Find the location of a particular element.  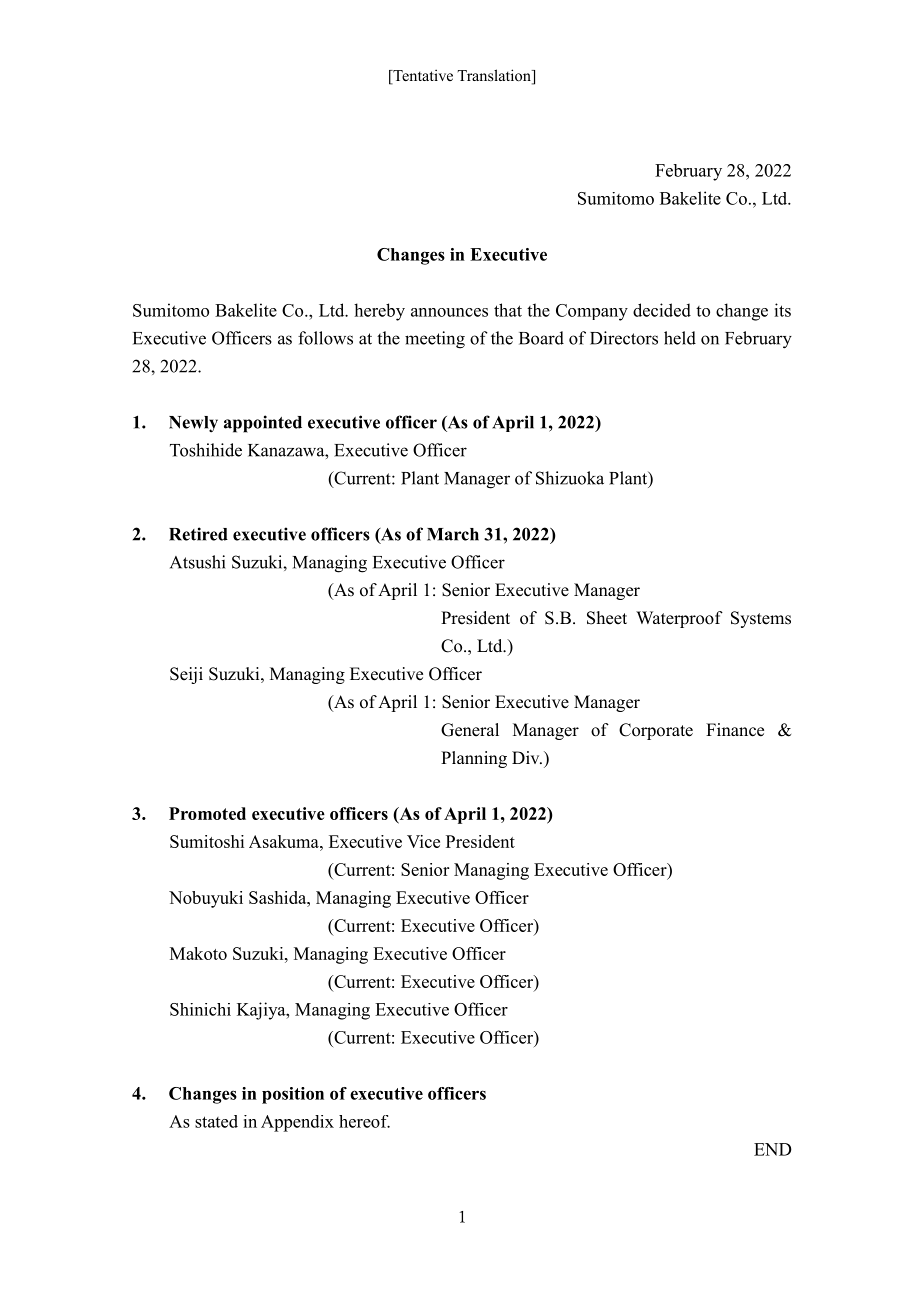

Planning is located at coordinates (474, 759).
